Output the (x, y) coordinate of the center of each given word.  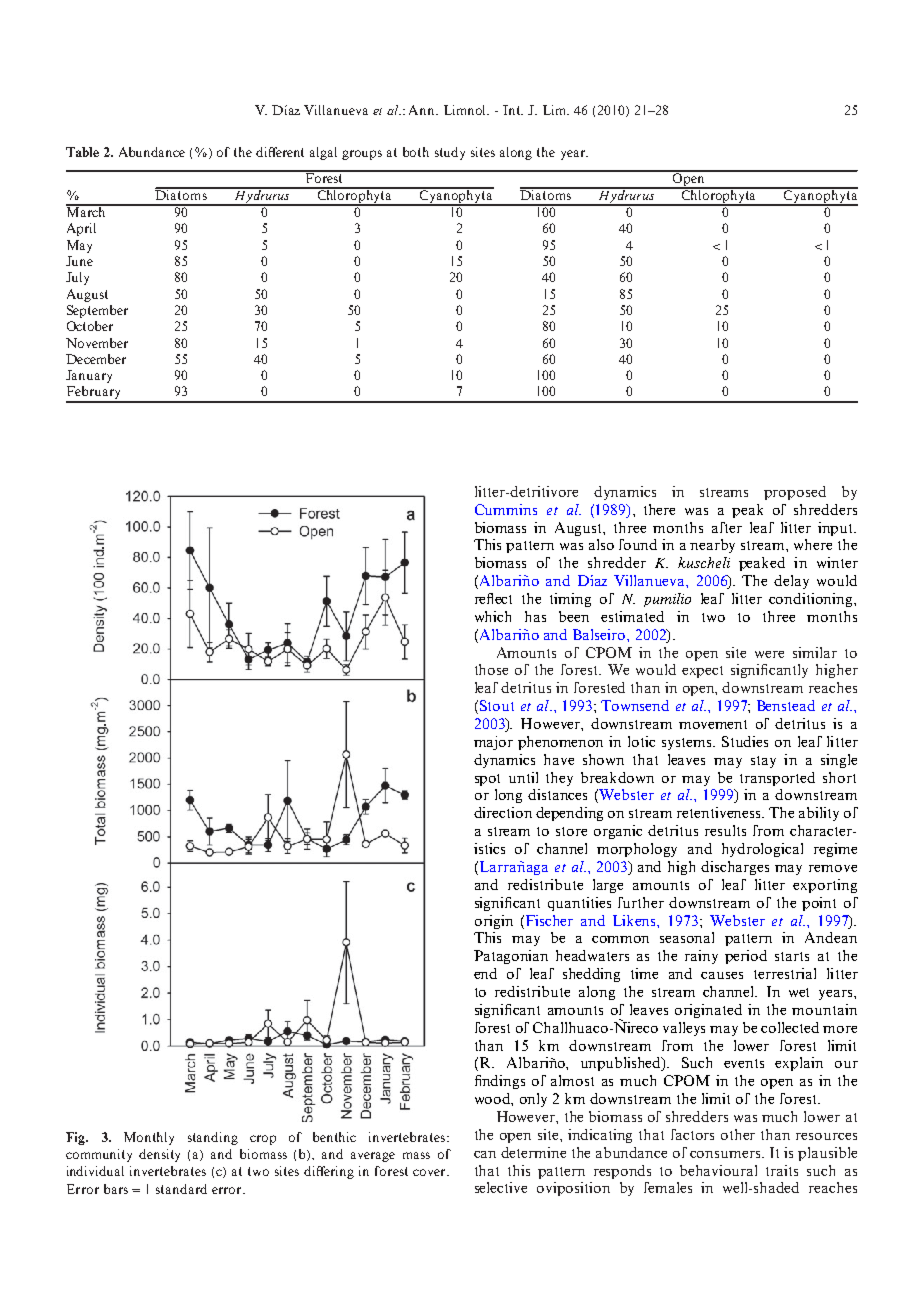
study (450, 153)
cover (430, 1172)
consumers (725, 1154)
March (87, 211)
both (416, 152)
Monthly (149, 1138)
